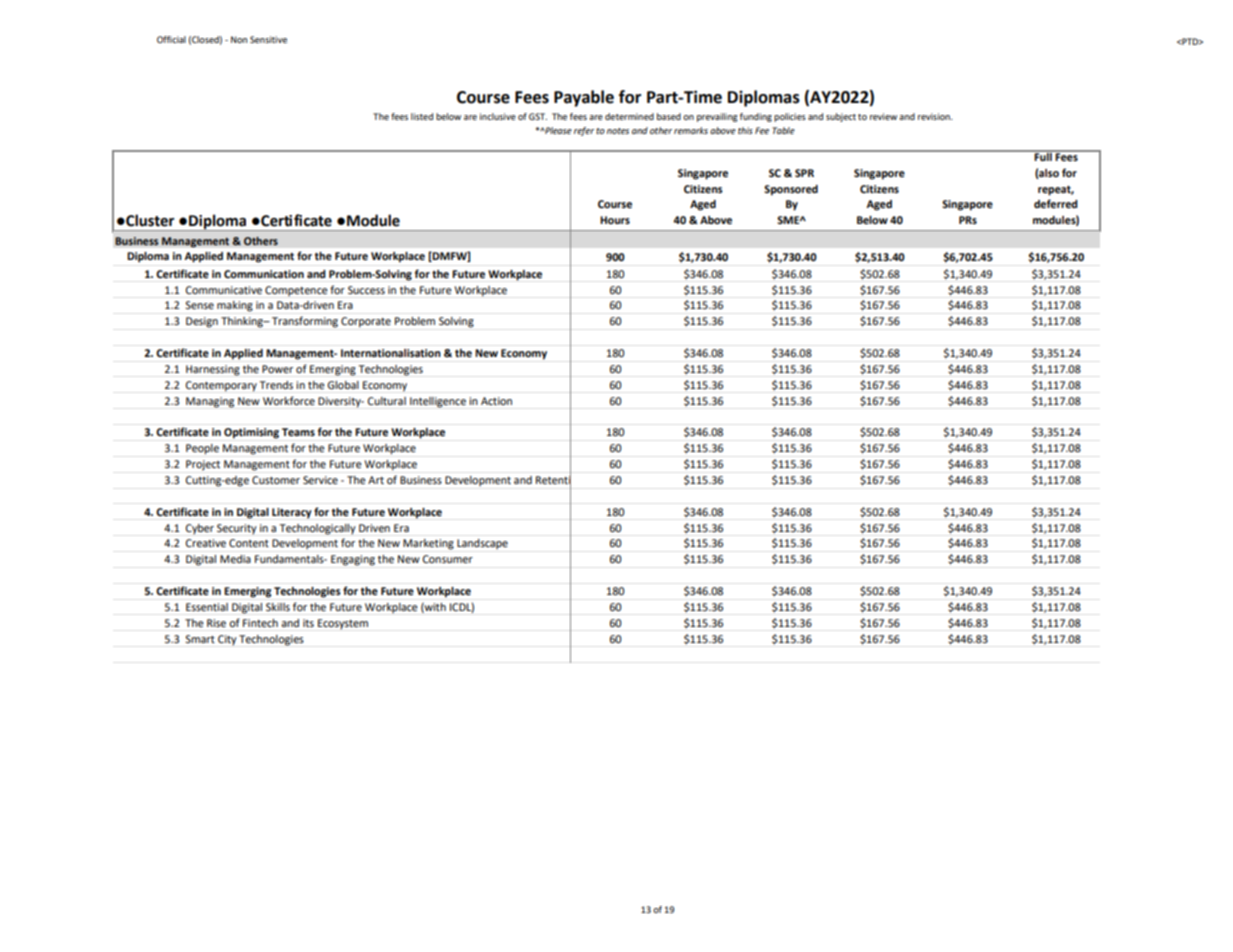  Describe the element at coordinates (496, 401) in the image. I see `Action` at that location.
